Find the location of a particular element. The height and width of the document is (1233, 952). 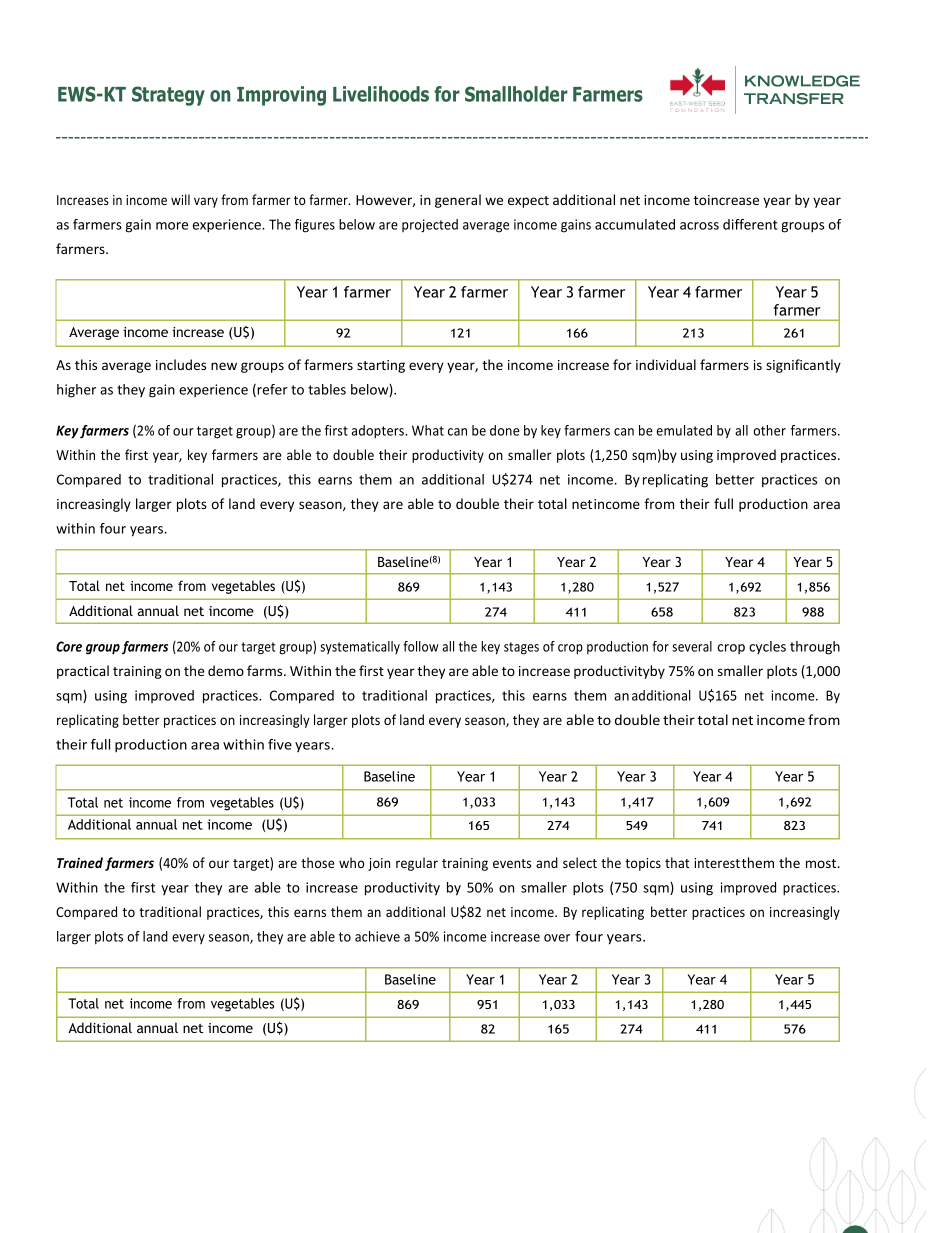

that is located at coordinates (677, 862).
